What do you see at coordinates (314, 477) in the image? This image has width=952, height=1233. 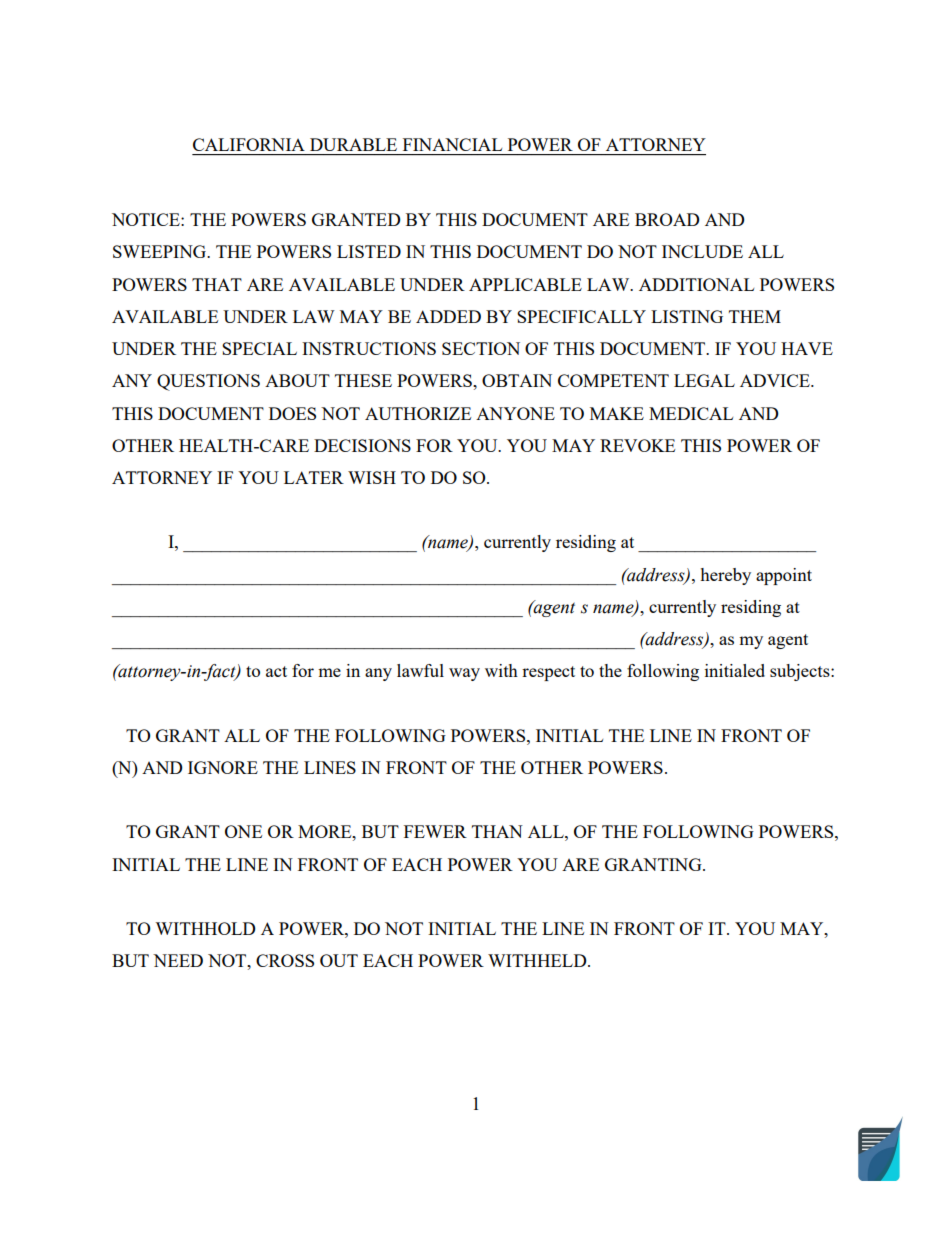 I see `LATER` at bounding box center [314, 477].
